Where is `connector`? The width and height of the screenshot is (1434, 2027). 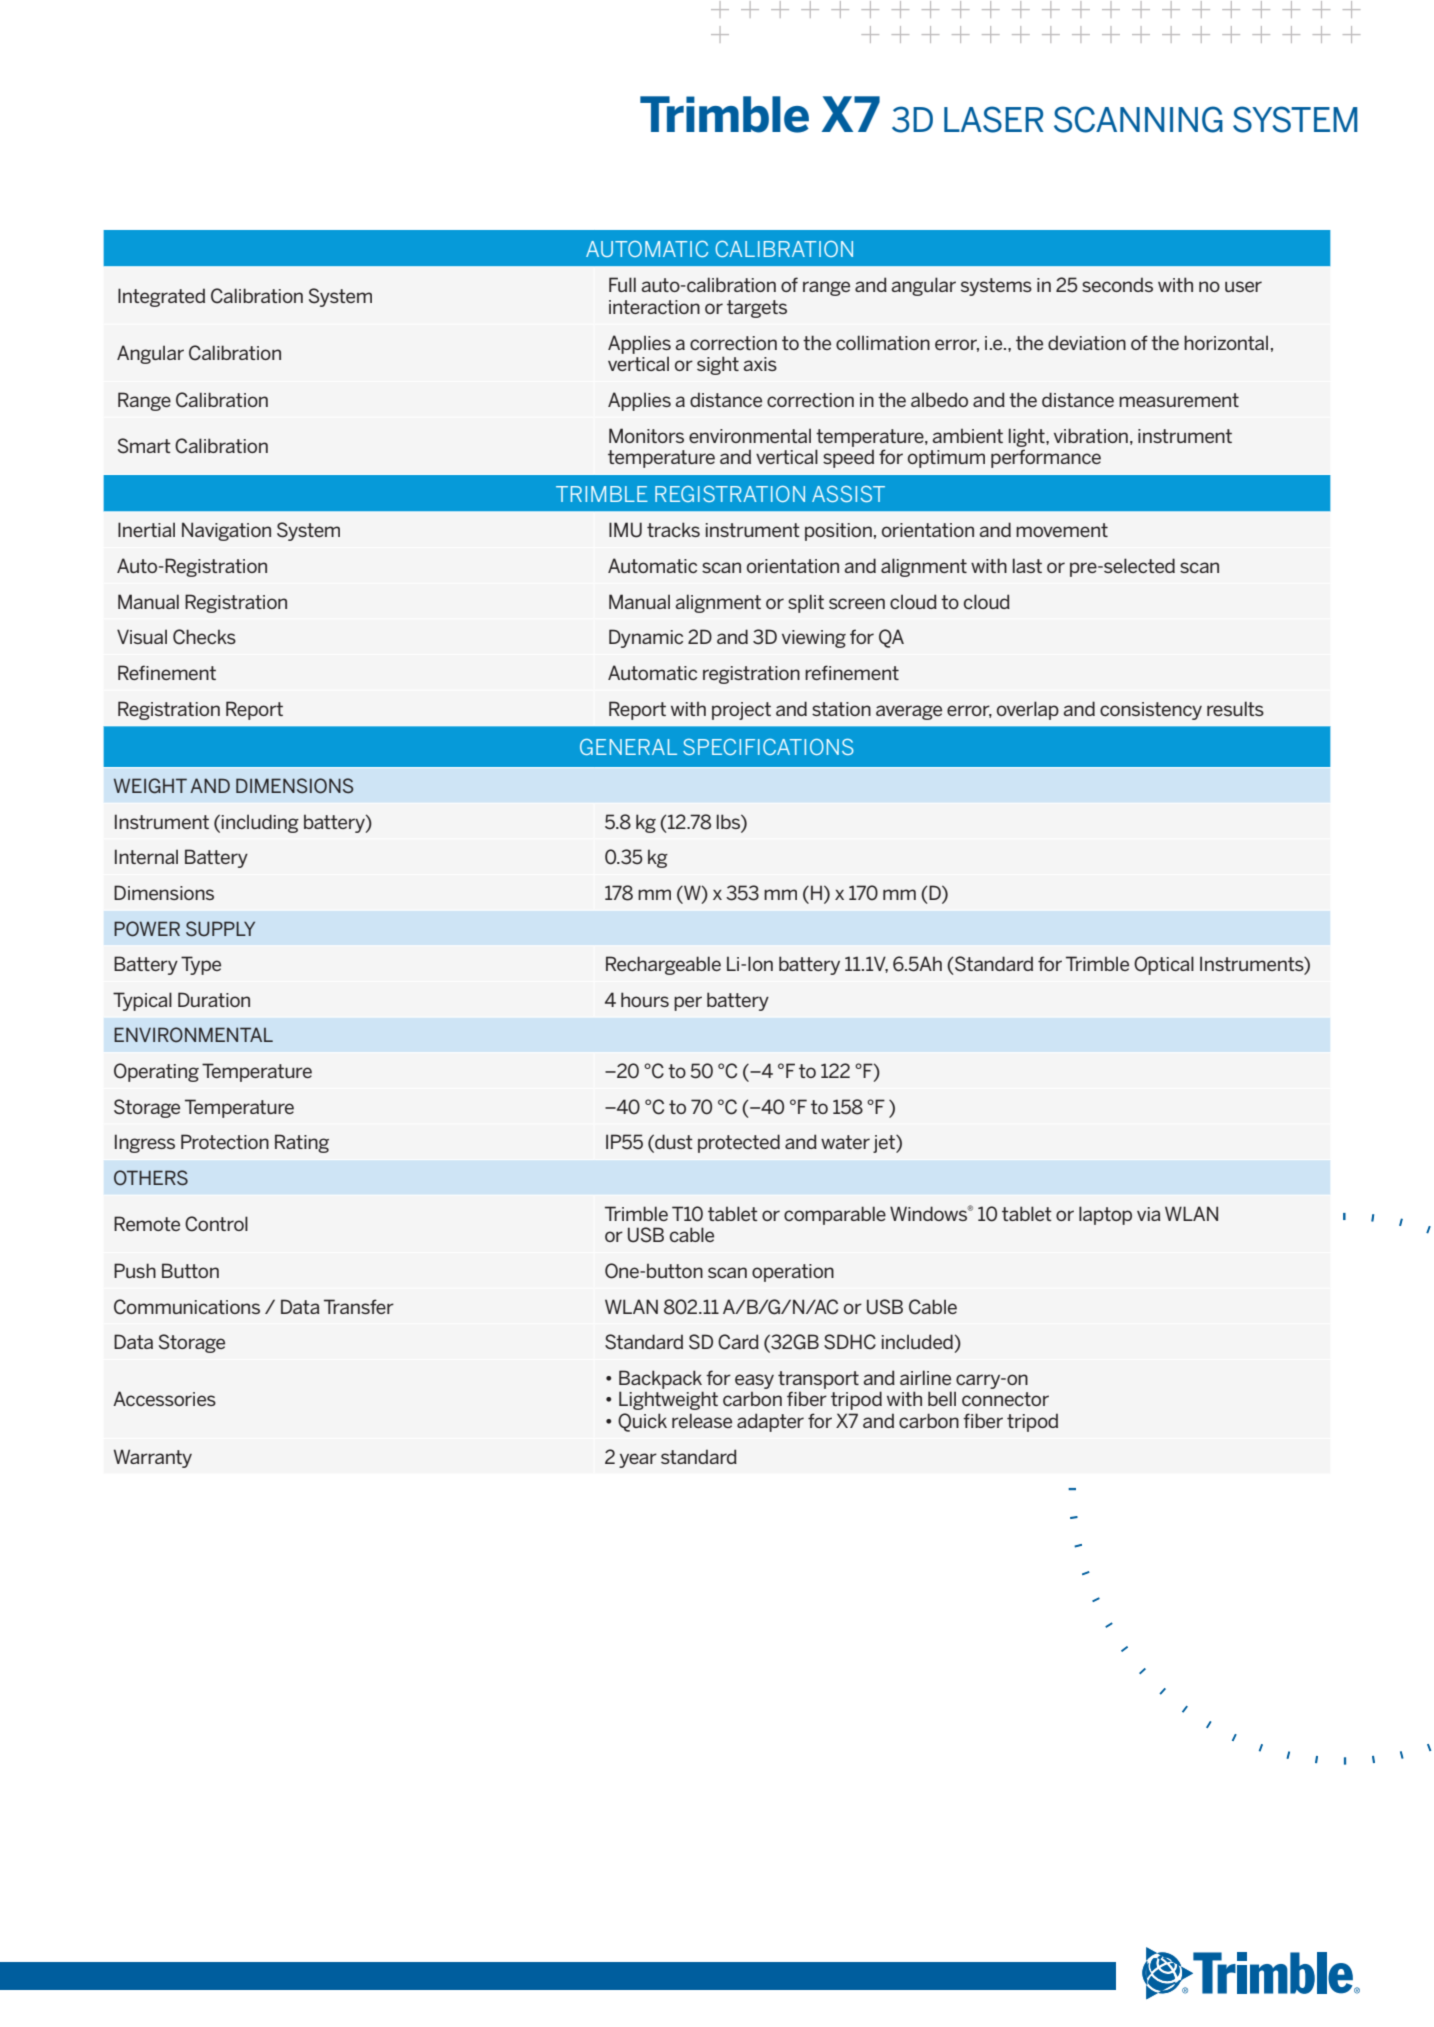 connector is located at coordinates (1005, 1399).
